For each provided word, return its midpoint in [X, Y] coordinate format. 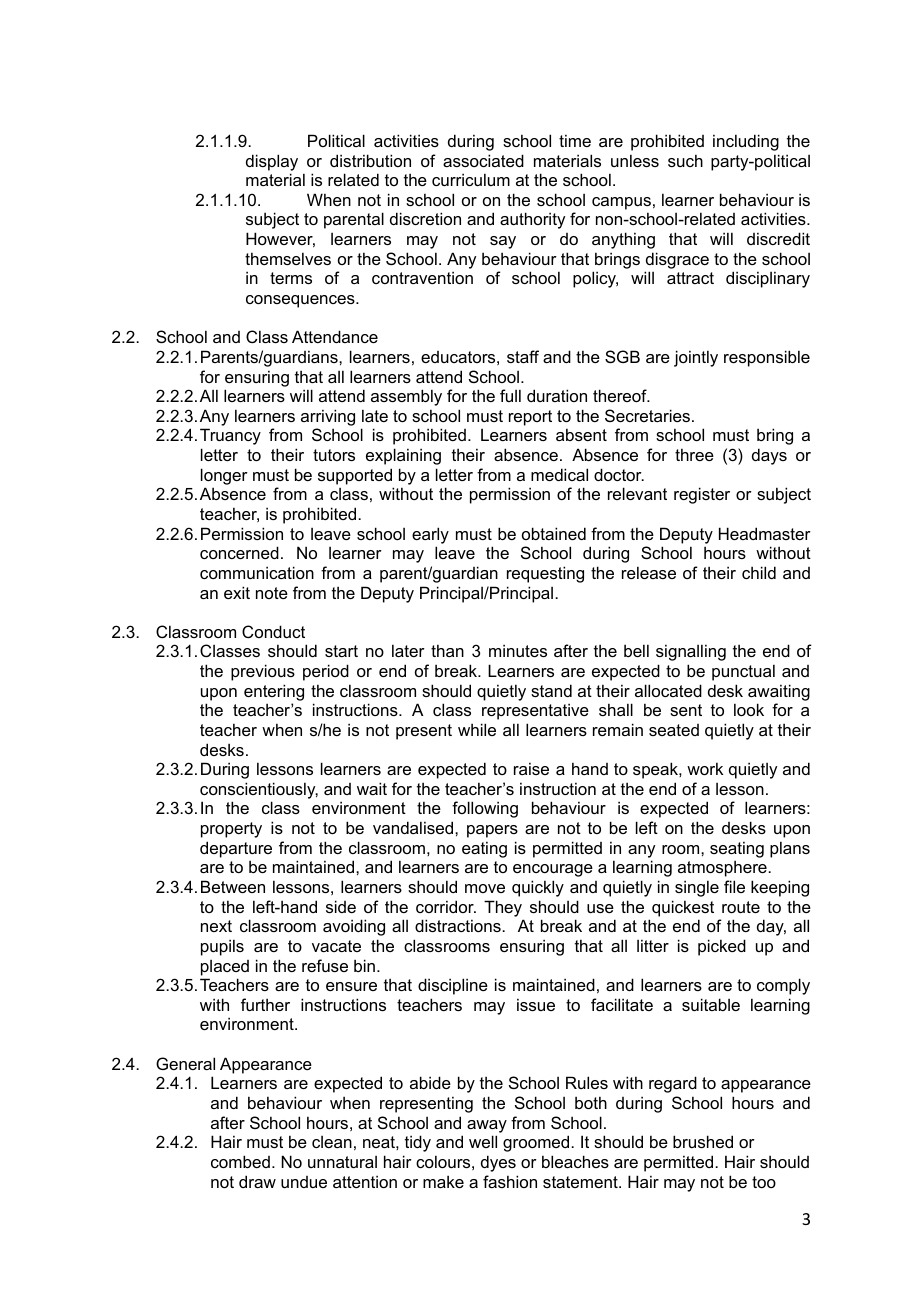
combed [240, 1161]
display [272, 162]
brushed [703, 1141]
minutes [518, 650]
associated [483, 160]
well [483, 1141]
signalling [691, 652]
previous [263, 672]
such [685, 160]
